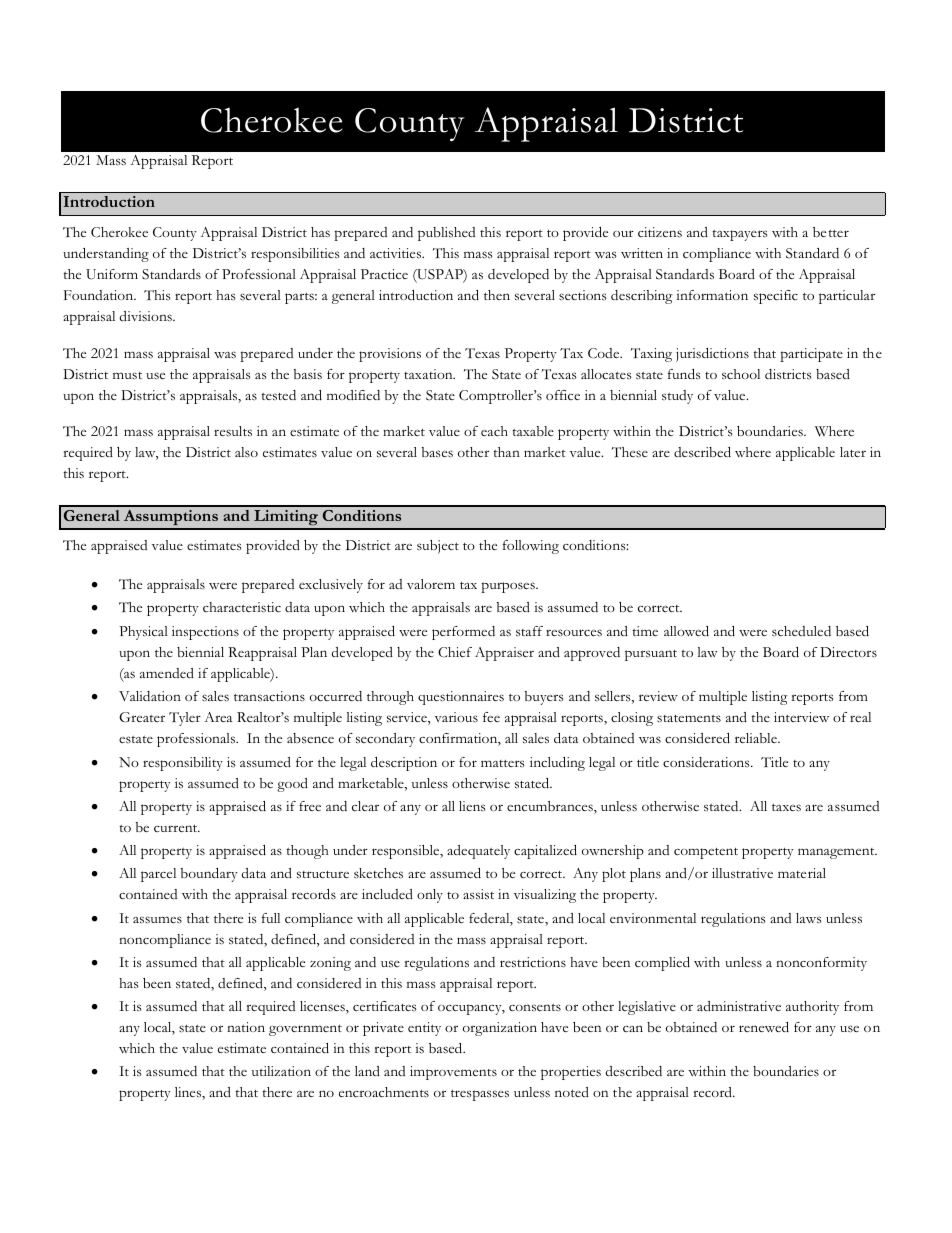  What do you see at coordinates (167, 673) in the image?
I see `amended` at bounding box center [167, 673].
